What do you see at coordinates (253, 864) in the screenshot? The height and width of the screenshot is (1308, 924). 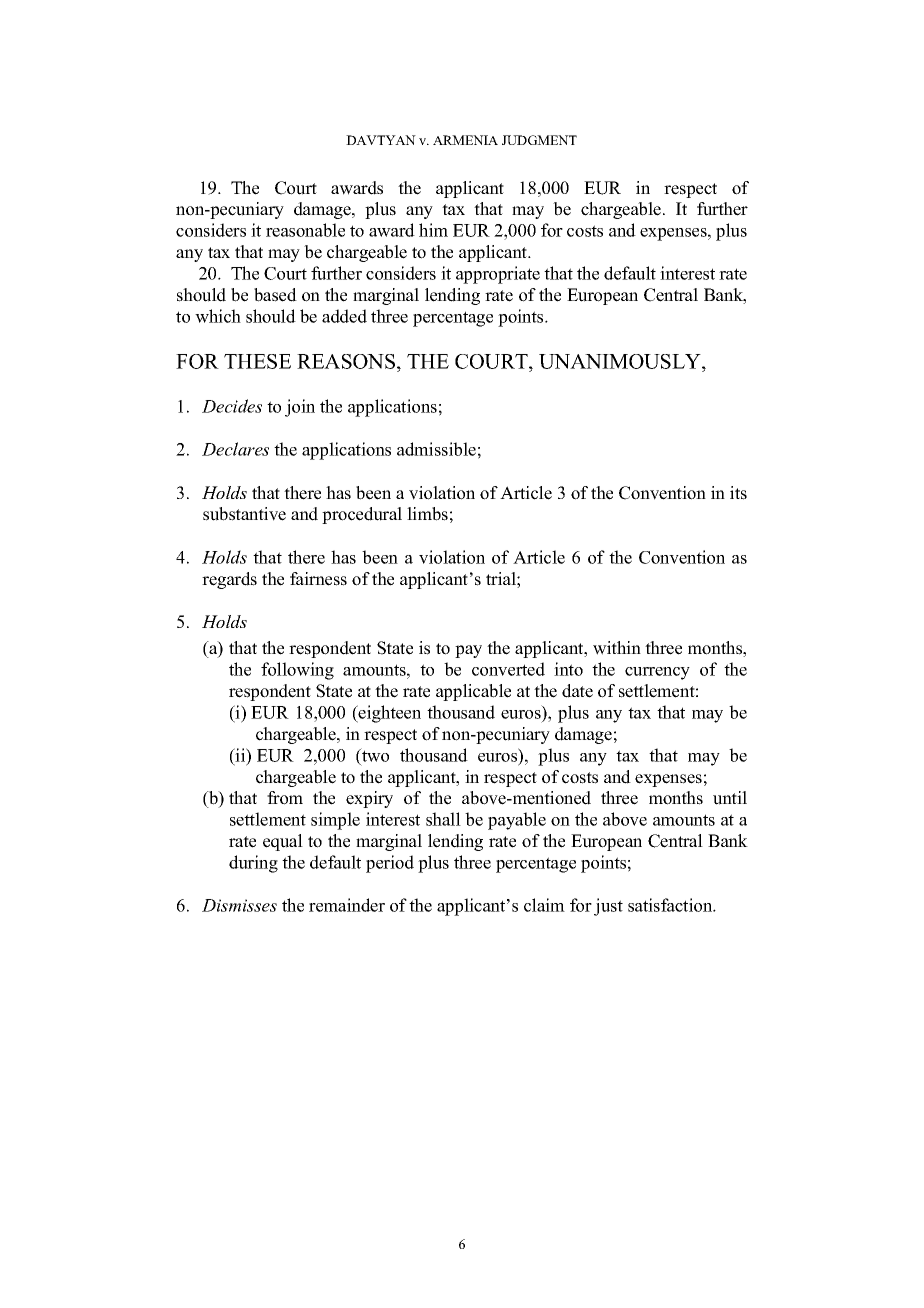 I see `during` at bounding box center [253, 864].
